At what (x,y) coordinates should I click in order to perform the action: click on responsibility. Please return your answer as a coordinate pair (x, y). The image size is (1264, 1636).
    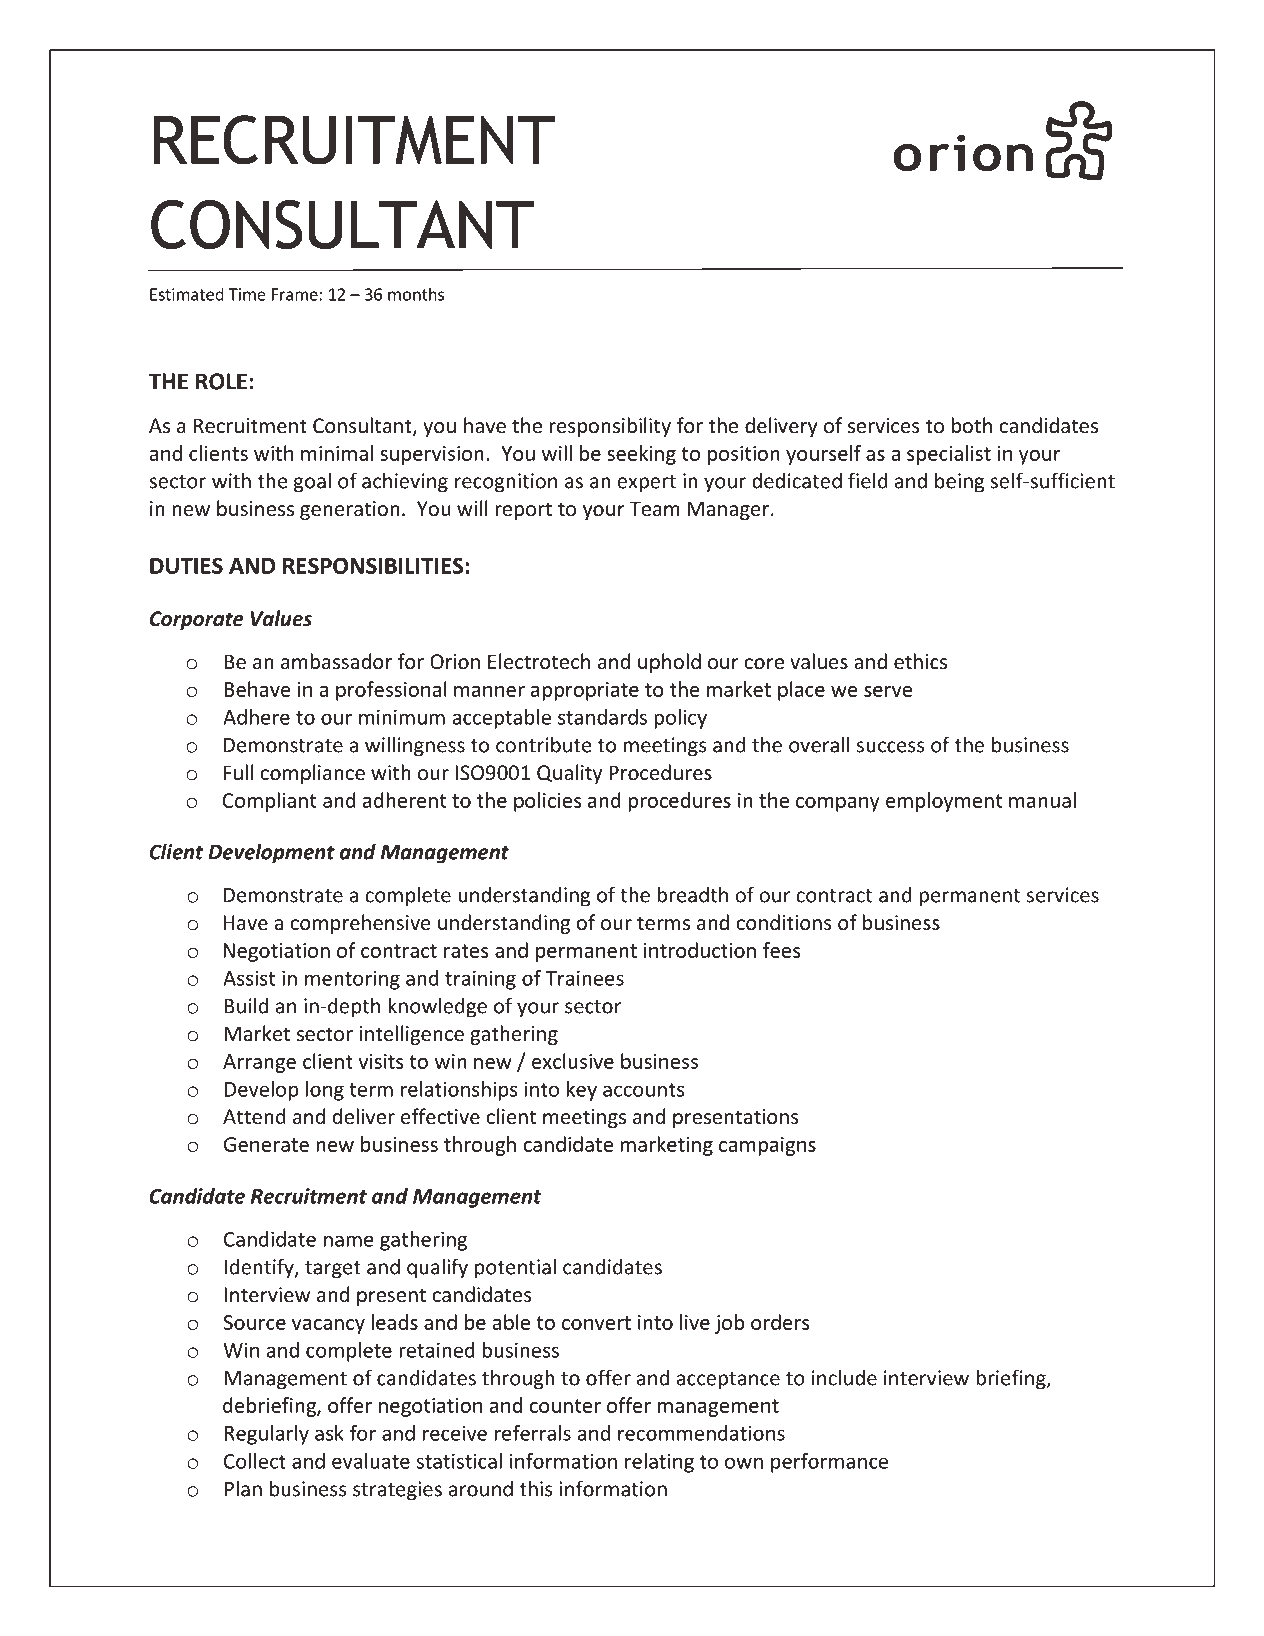
    Looking at the image, I should click on (610, 427).
